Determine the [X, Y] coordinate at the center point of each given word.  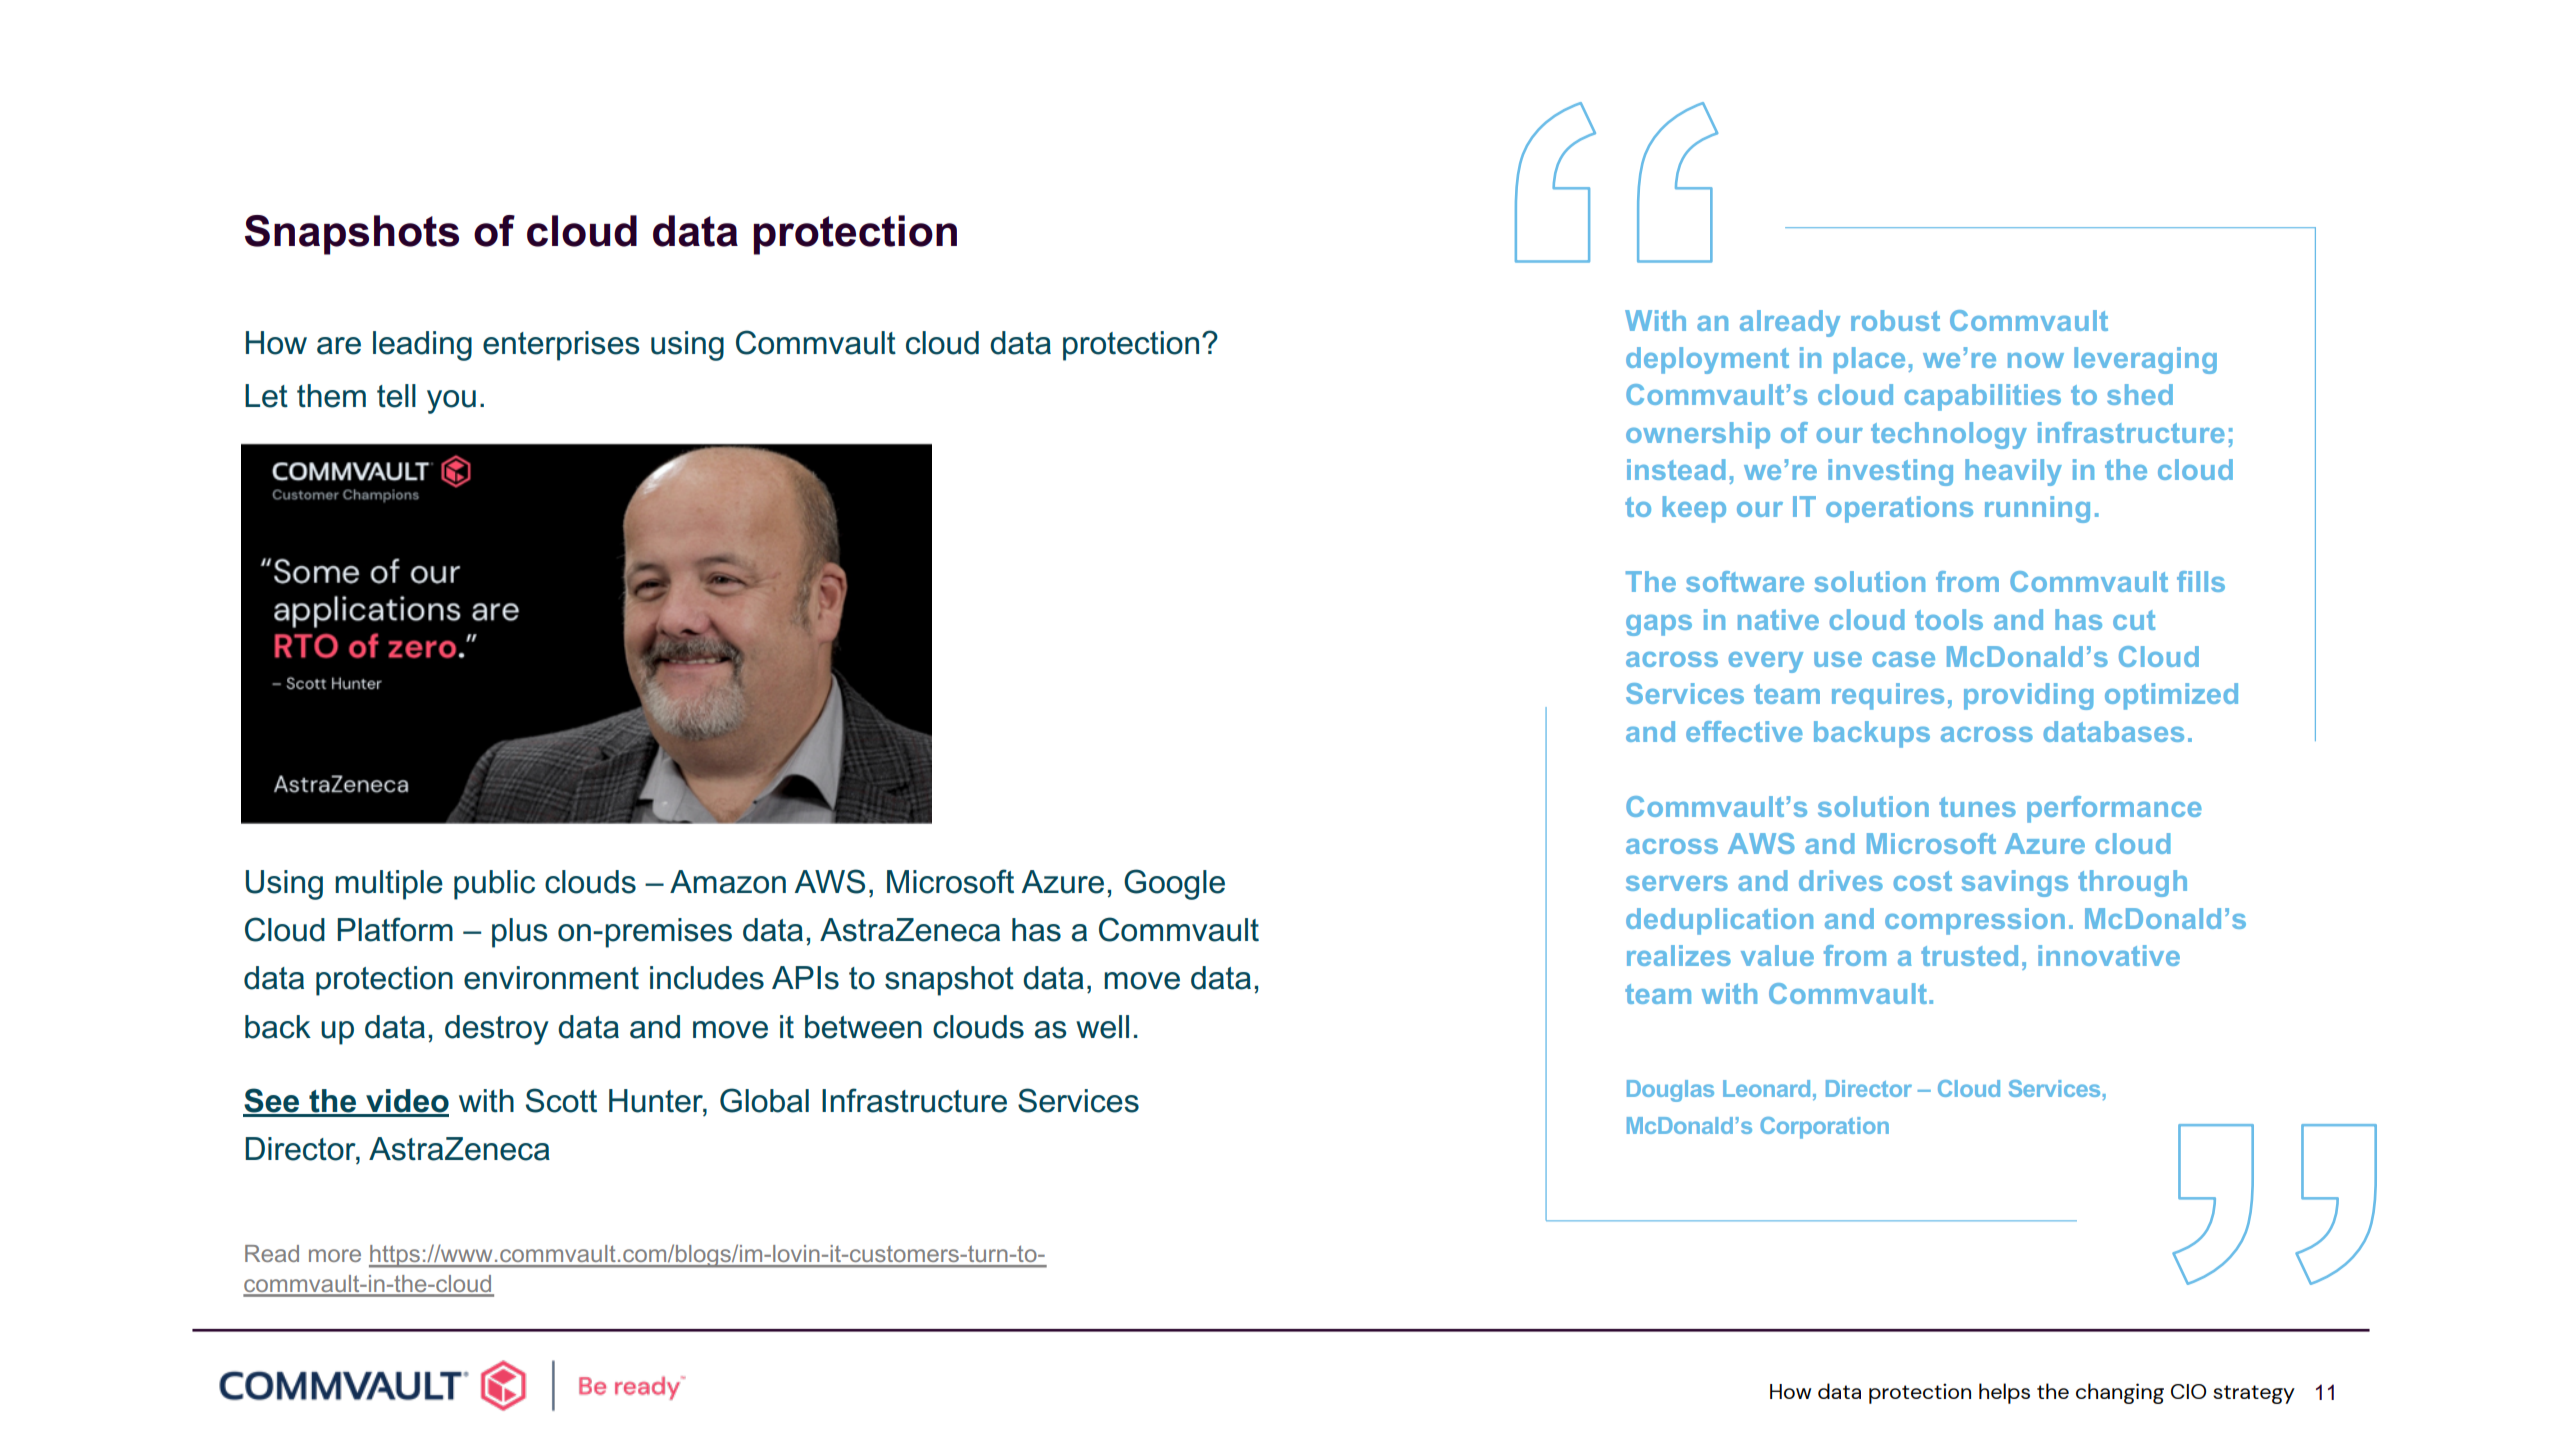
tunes [1977, 807]
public [494, 885]
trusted [1969, 955]
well [1102, 1027]
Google [1174, 884]
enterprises [561, 346]
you [451, 402]
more [335, 1255]
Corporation [1824, 1128]
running [2037, 509]
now [2036, 360]
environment [551, 978]
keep [1694, 509]
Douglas [1670, 1091]
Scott [561, 1100]
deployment [1707, 360]
